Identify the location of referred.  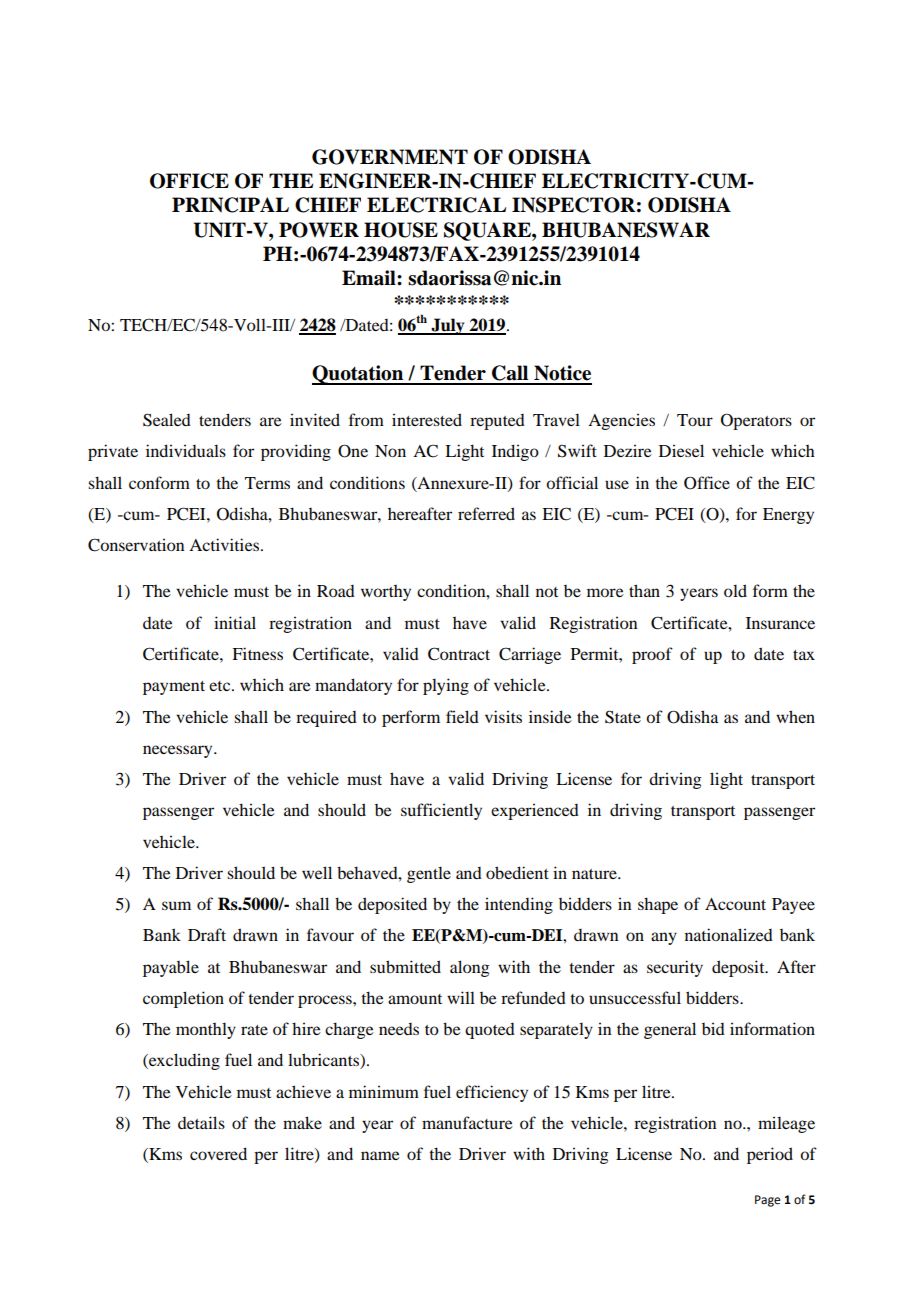
(486, 513).
